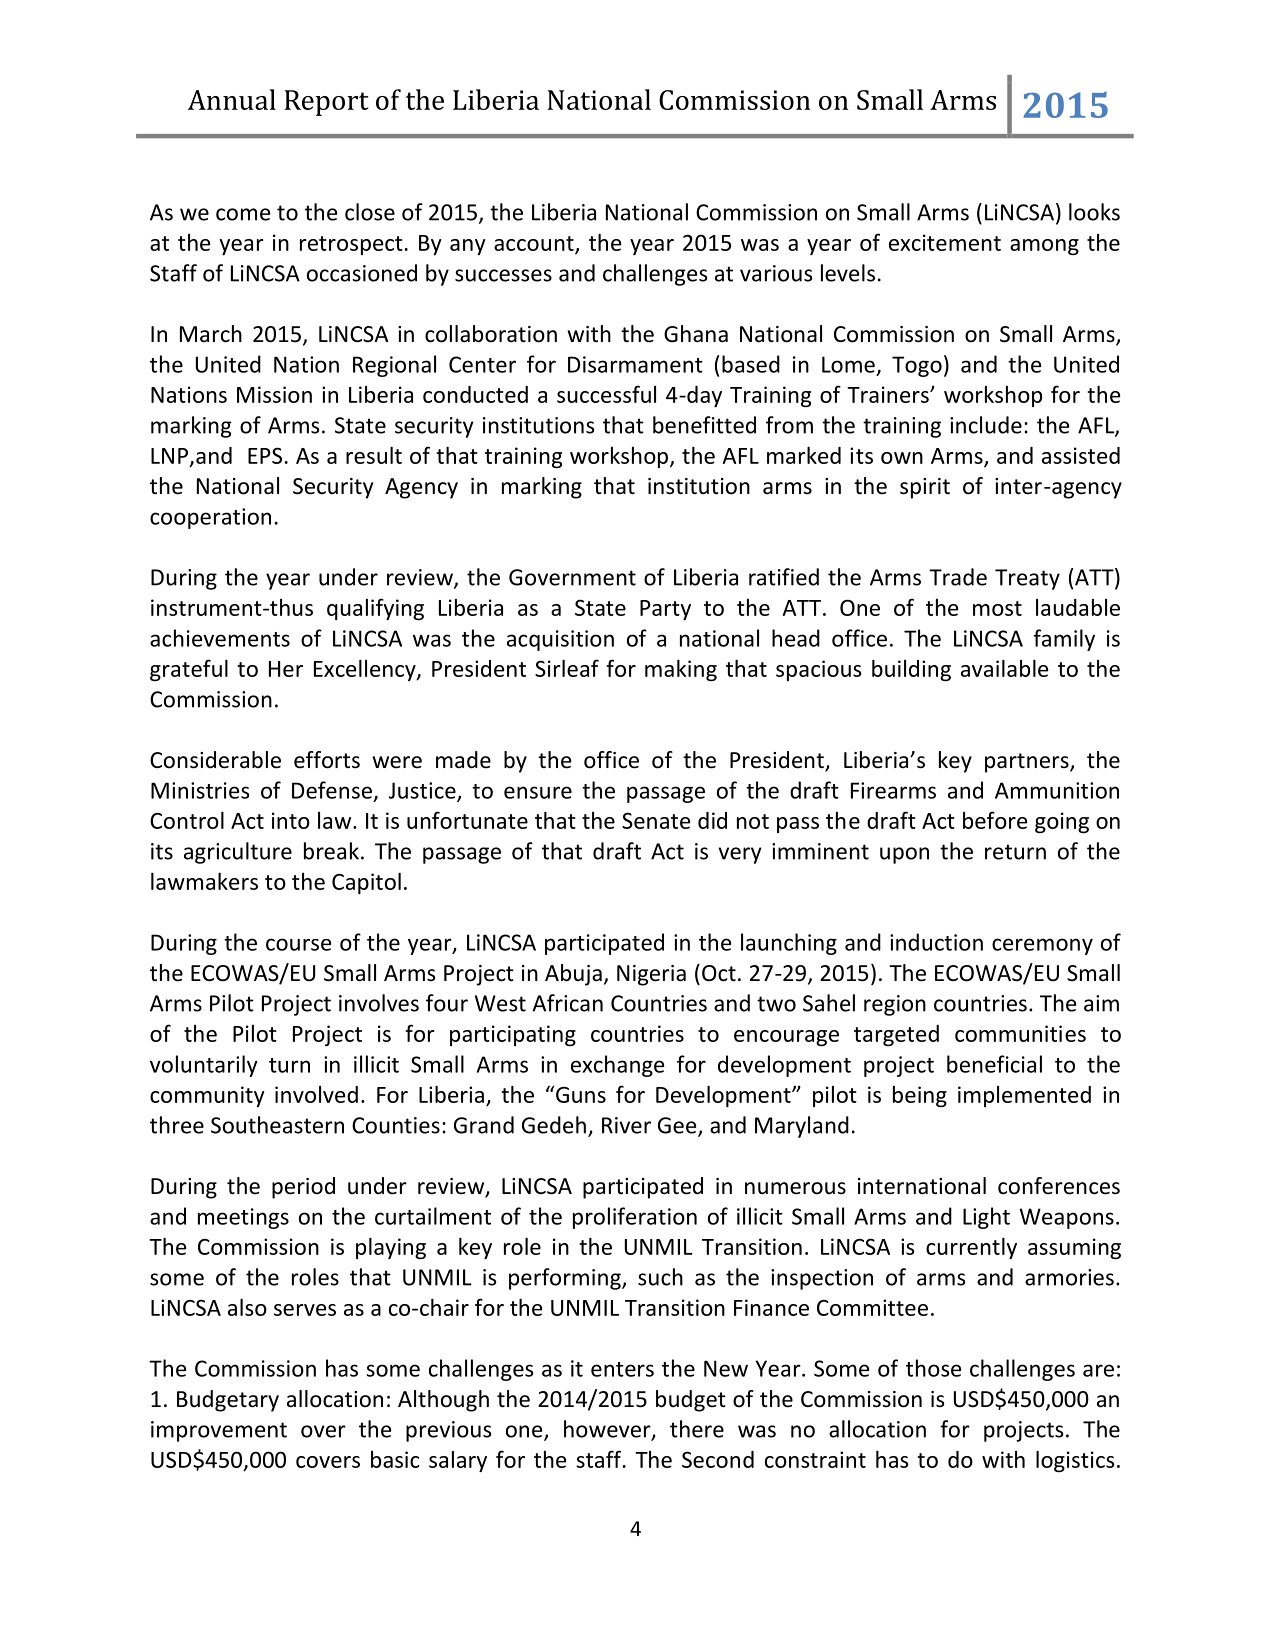 The width and height of the document is (1271, 1645). Describe the element at coordinates (326, 103) in the document. I see `Report` at that location.
